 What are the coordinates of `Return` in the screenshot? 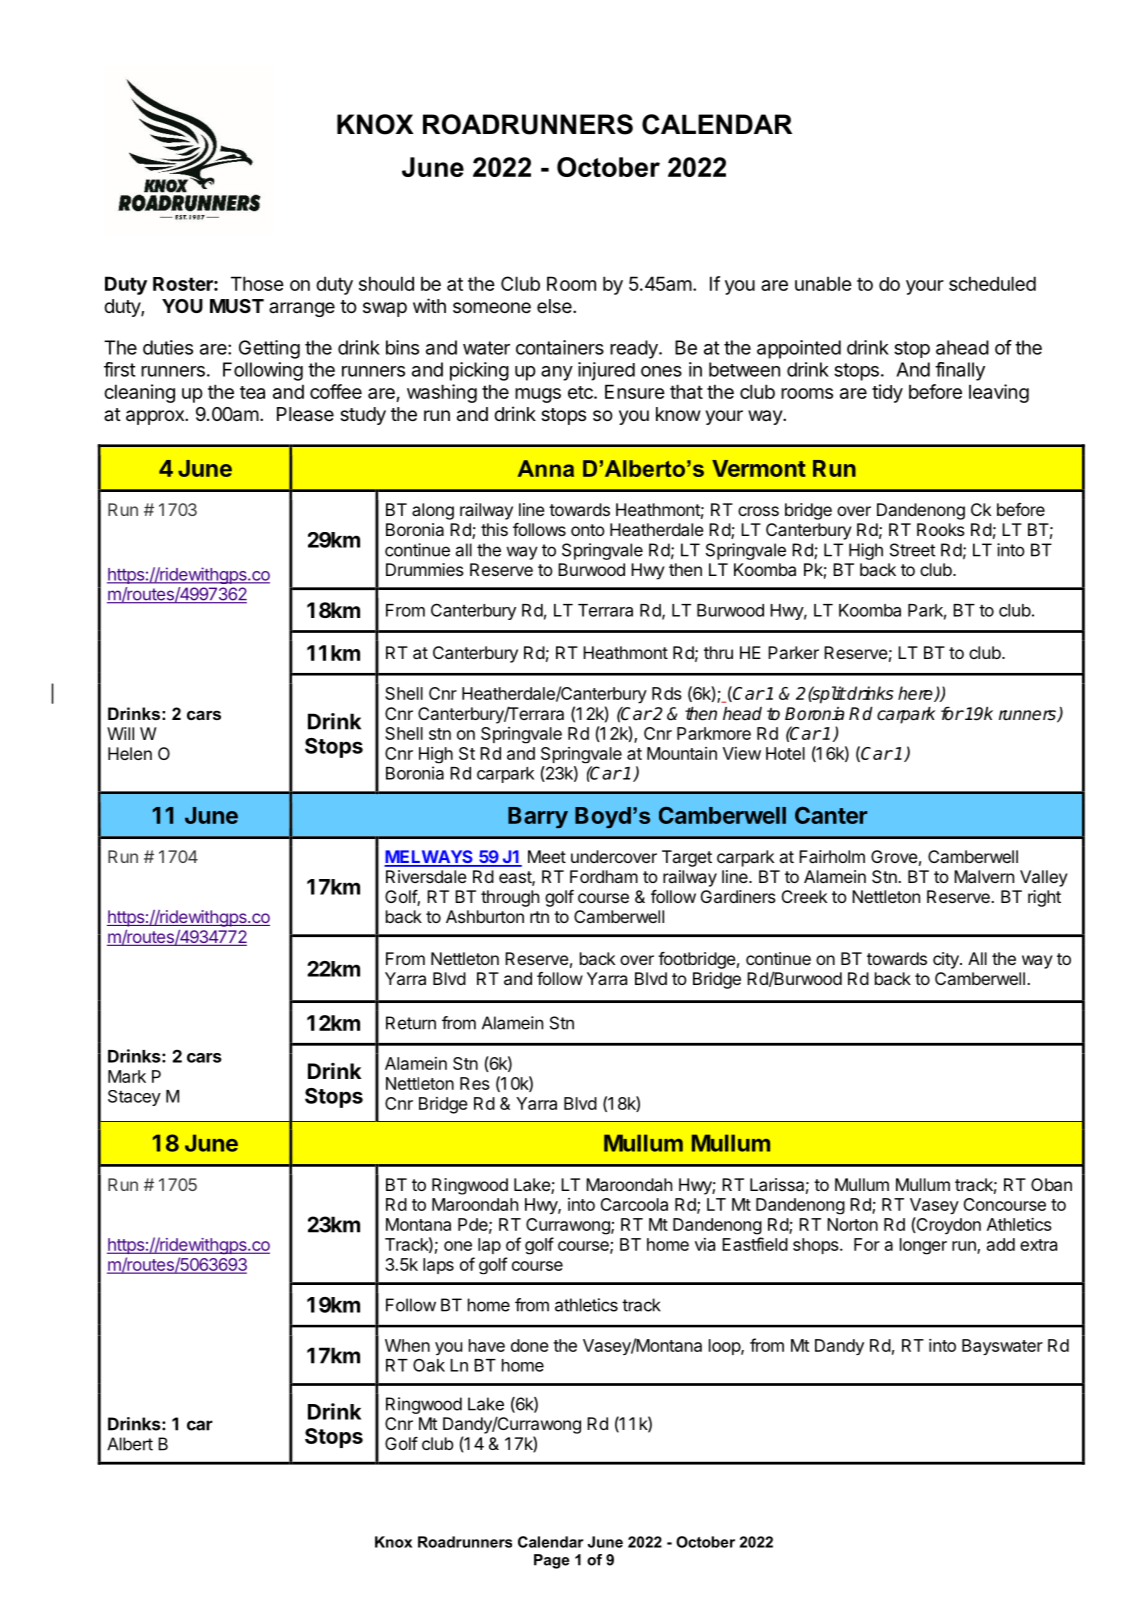 It's located at (411, 1023).
